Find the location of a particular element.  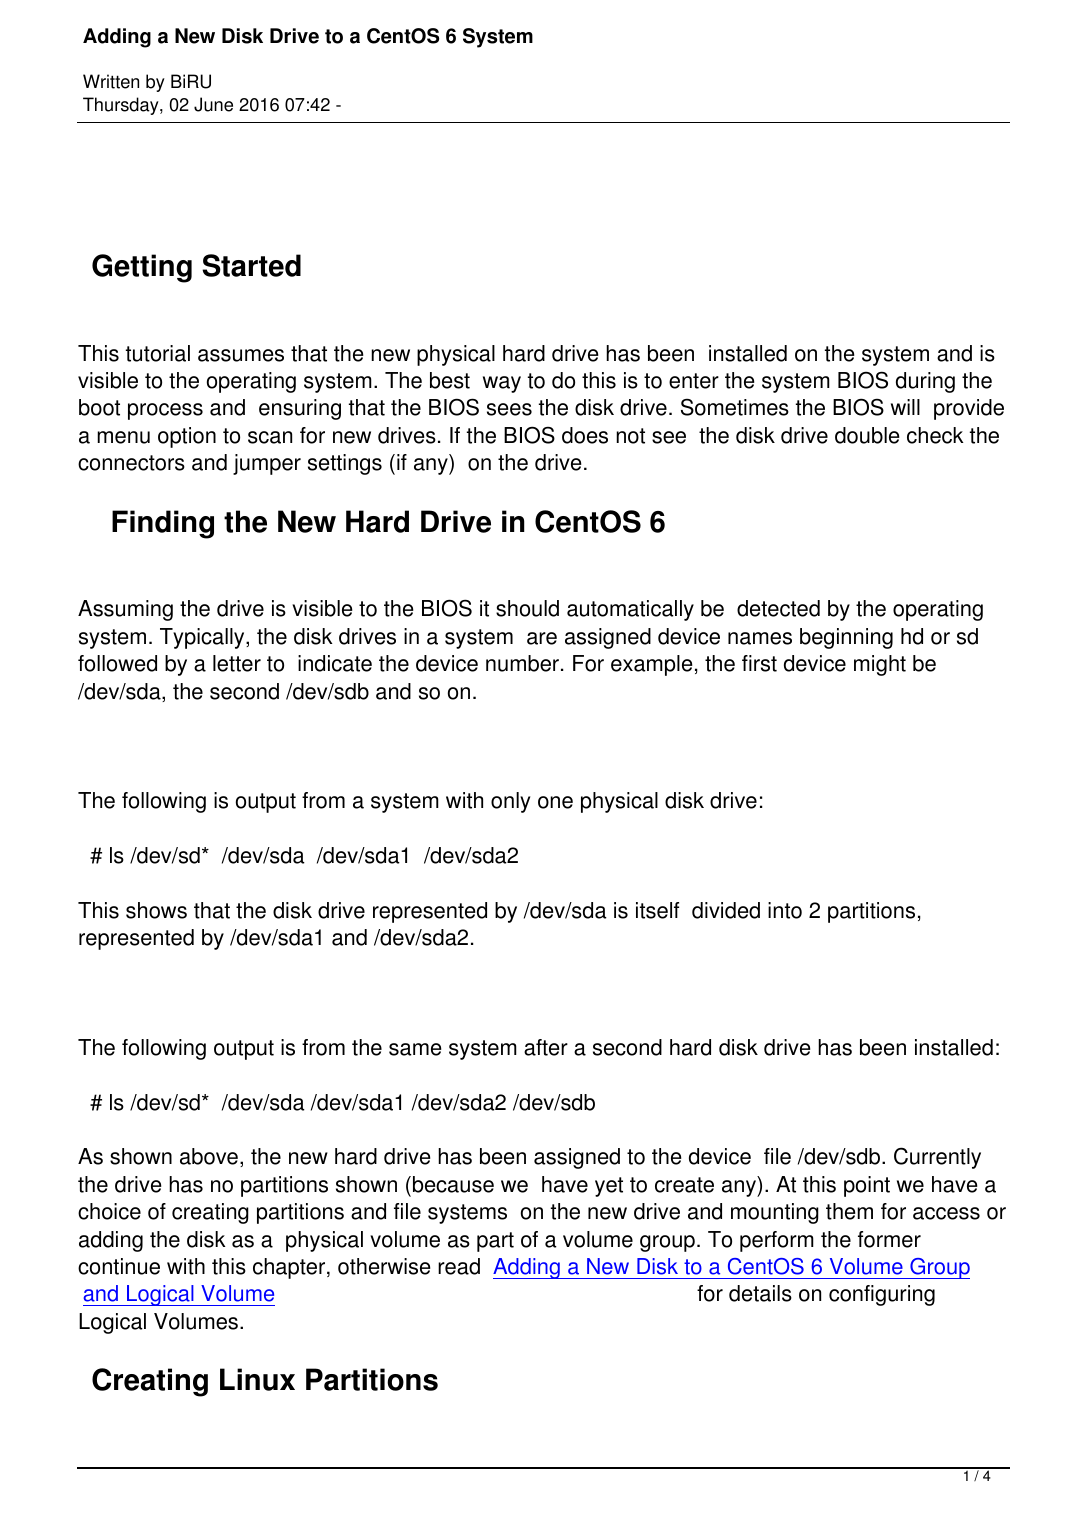

number is located at coordinates (522, 663).
